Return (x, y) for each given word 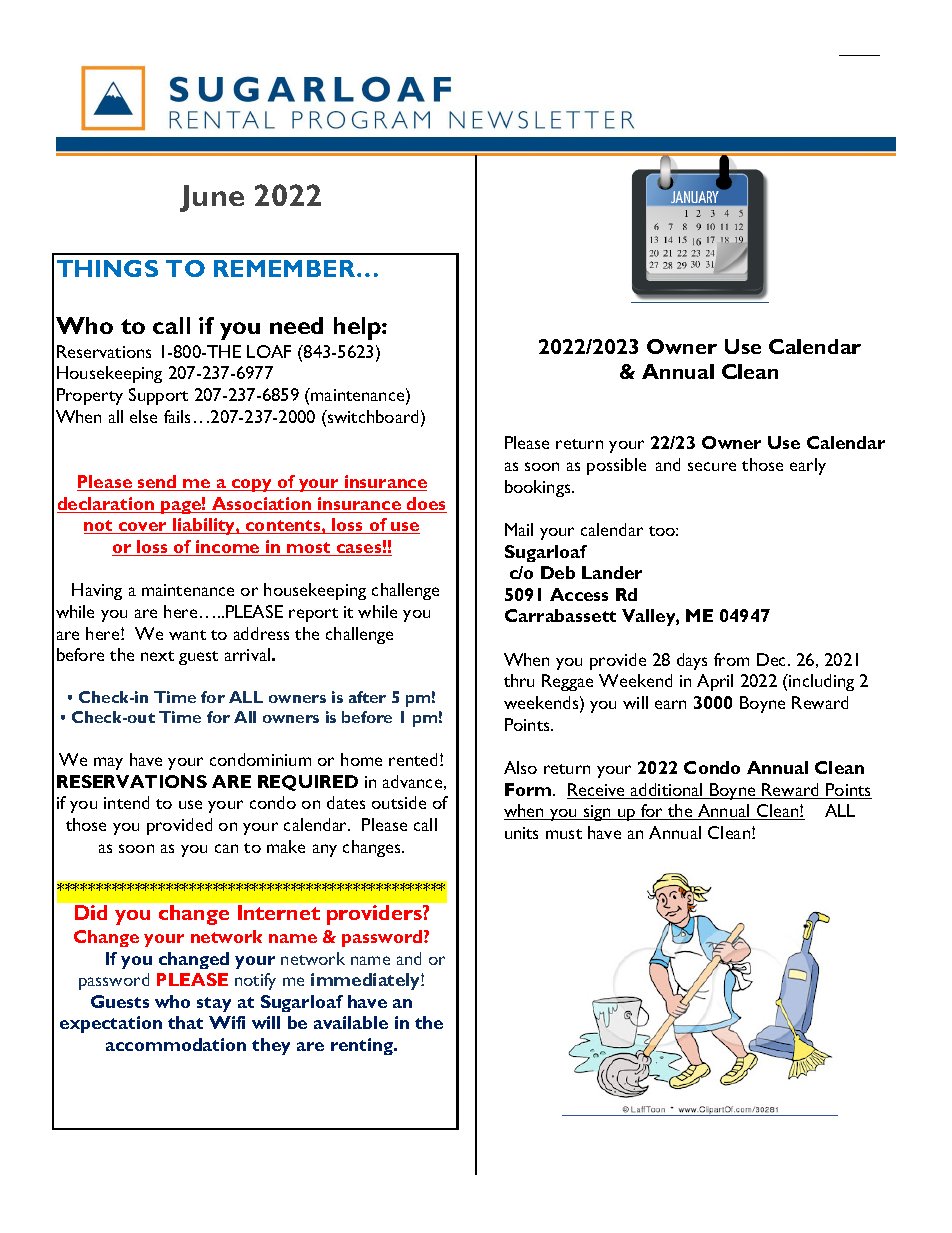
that (185, 1022)
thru (519, 680)
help (358, 328)
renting (363, 1046)
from (731, 659)
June (212, 198)
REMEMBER (284, 268)
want (187, 635)
